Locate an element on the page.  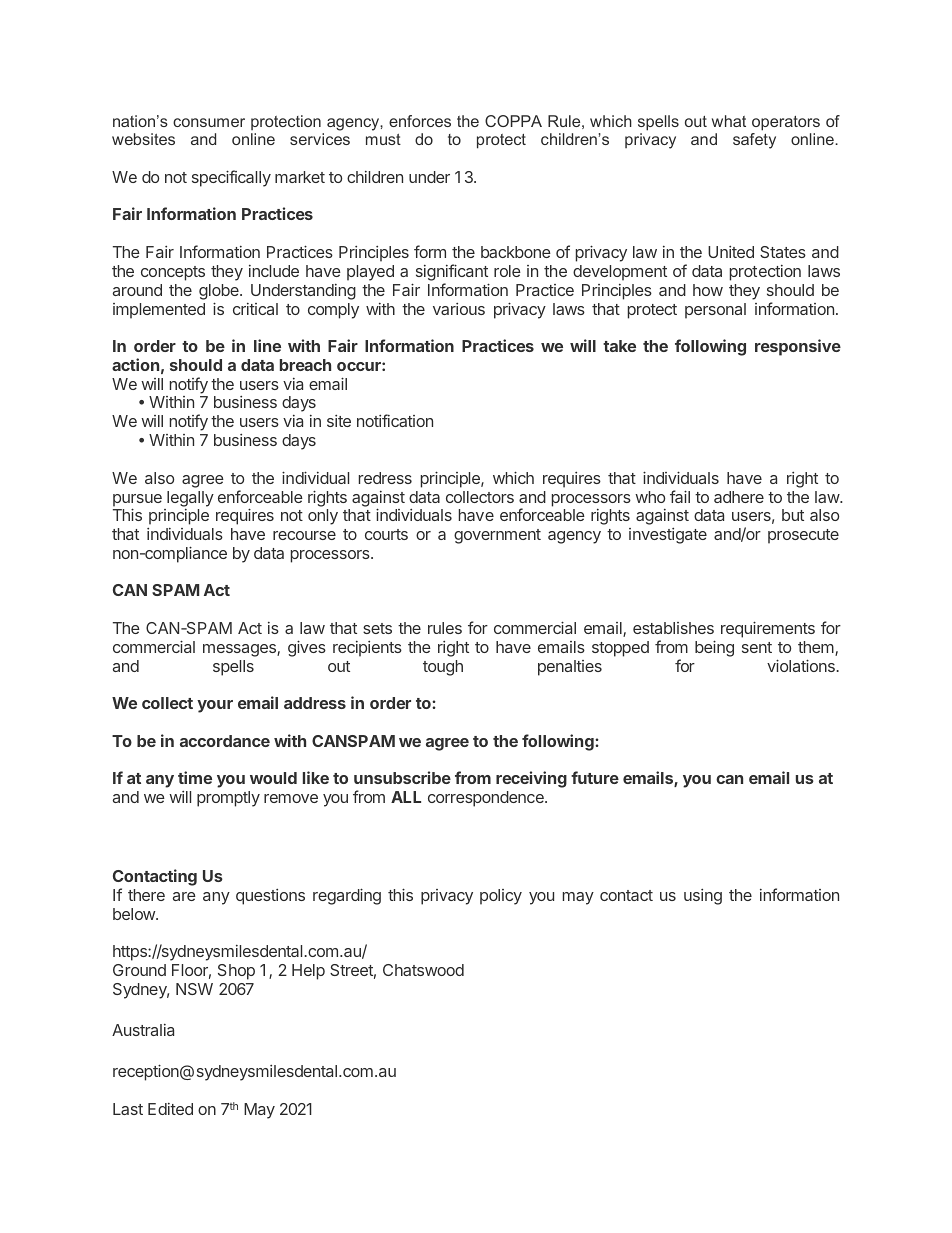
correspondence is located at coordinates (487, 799).
